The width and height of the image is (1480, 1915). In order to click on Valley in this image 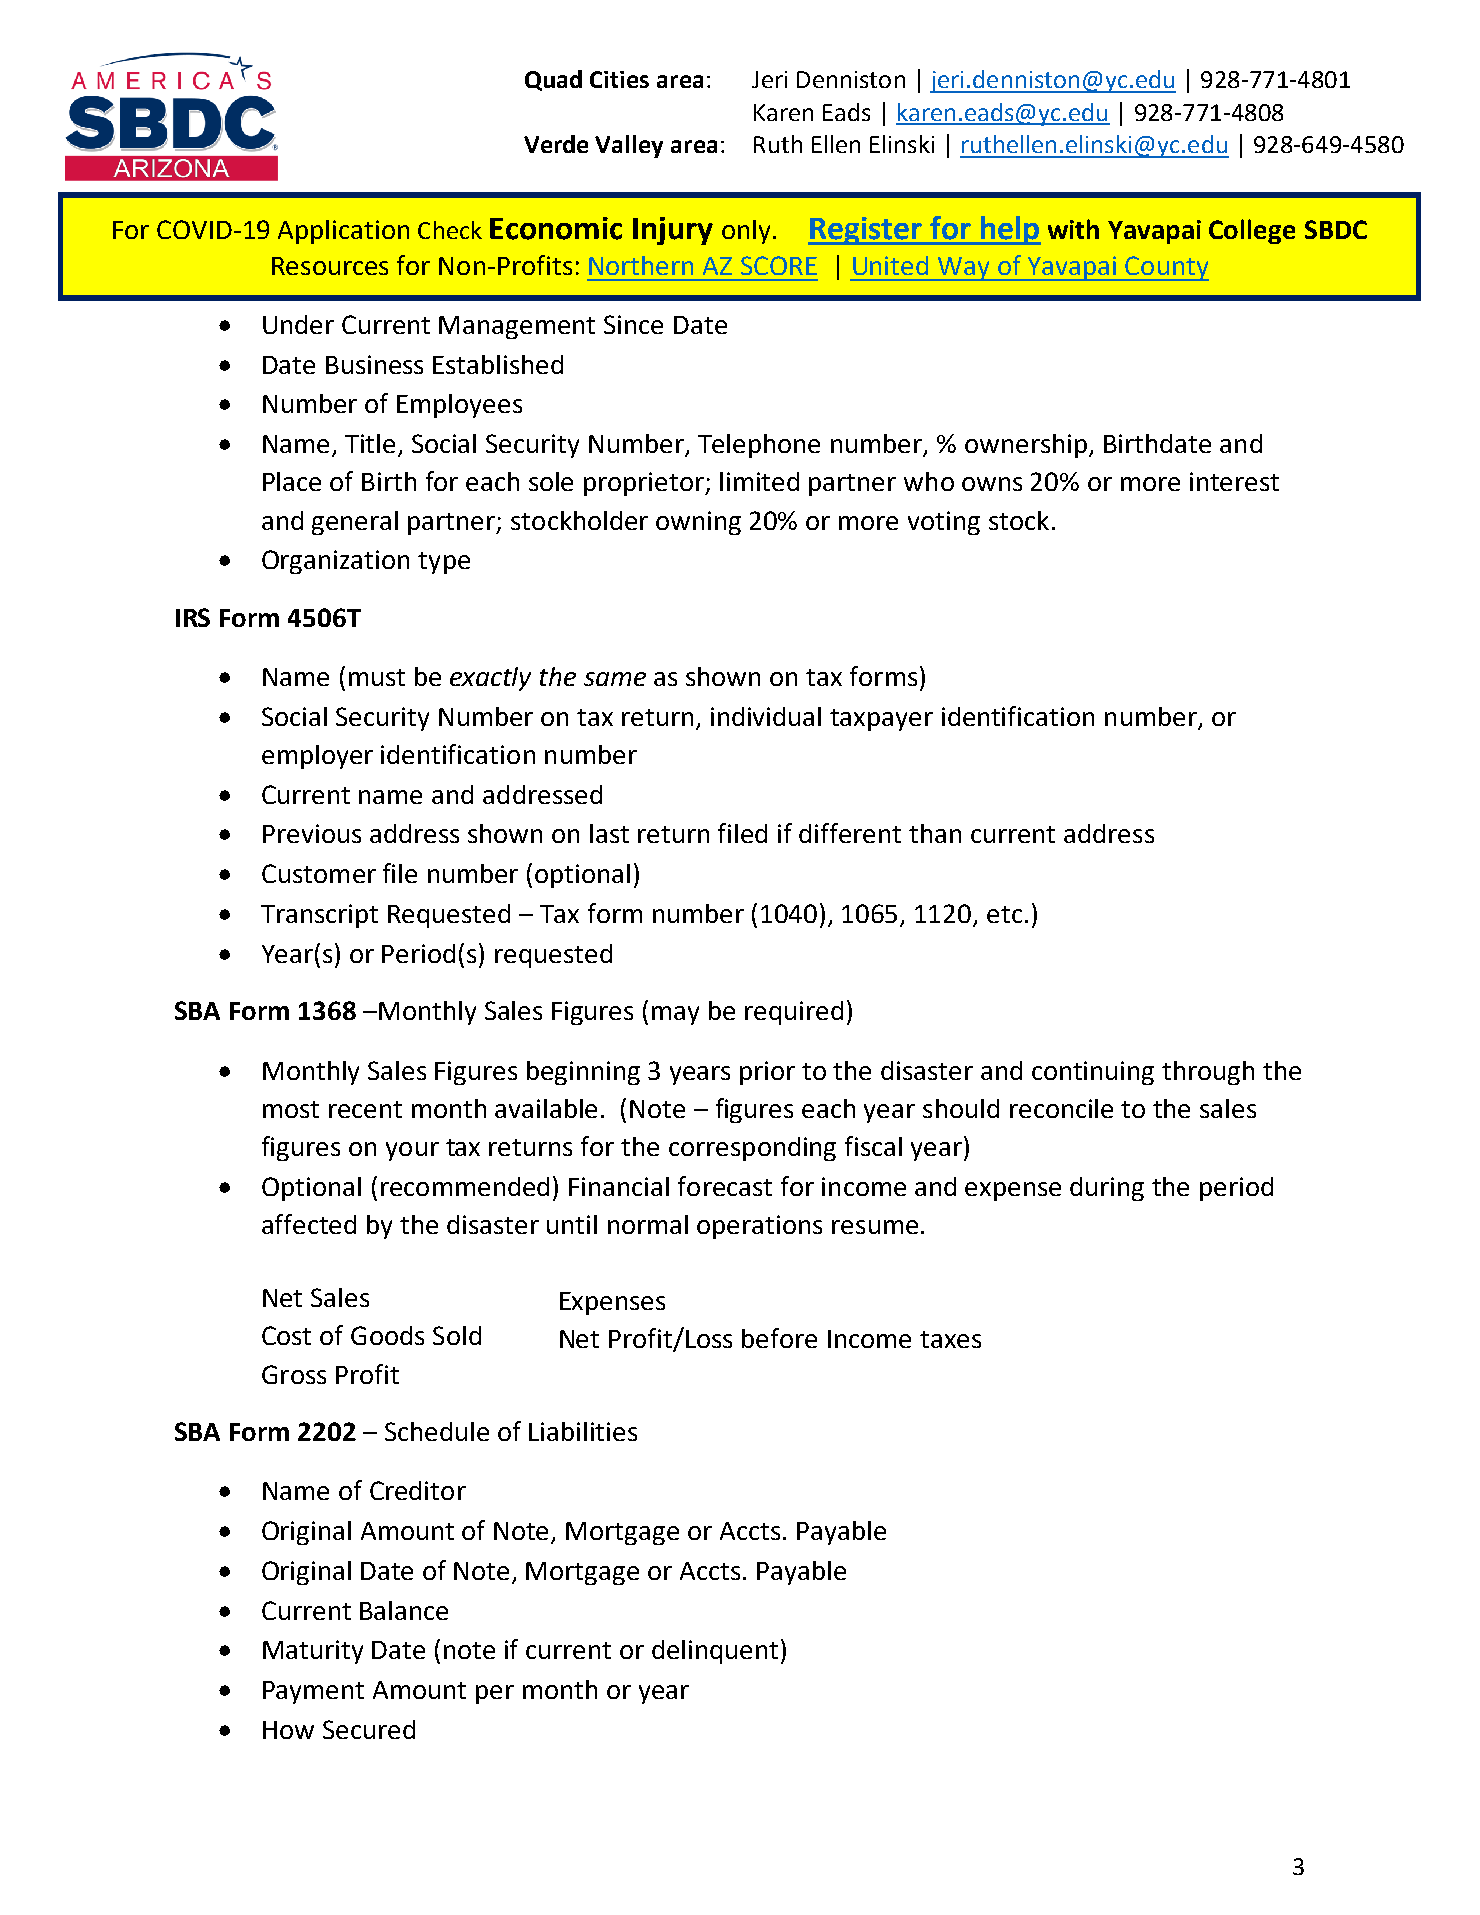, I will do `click(629, 146)`.
